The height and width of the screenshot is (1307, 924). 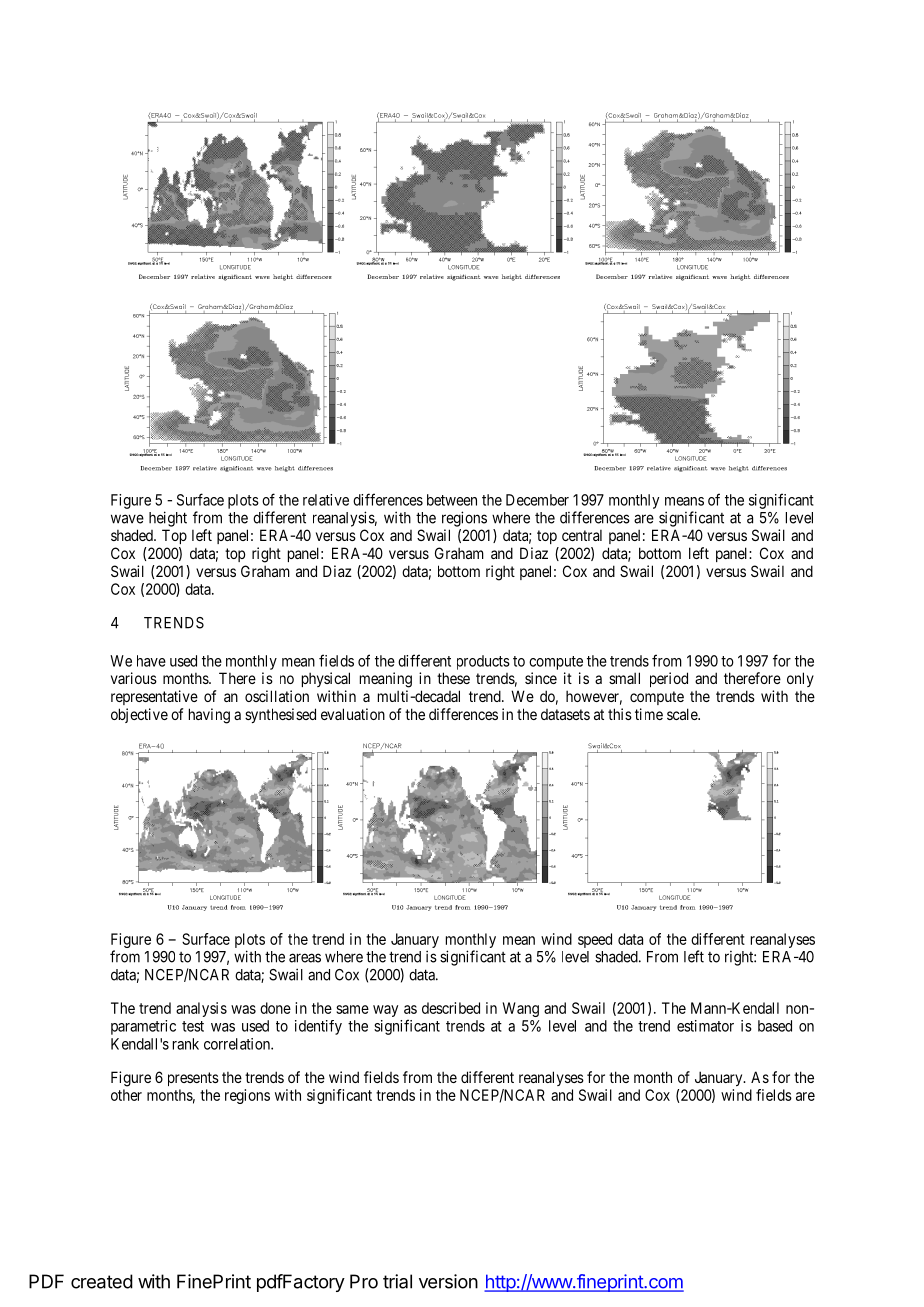 I want to click on described, so click(x=451, y=1008).
